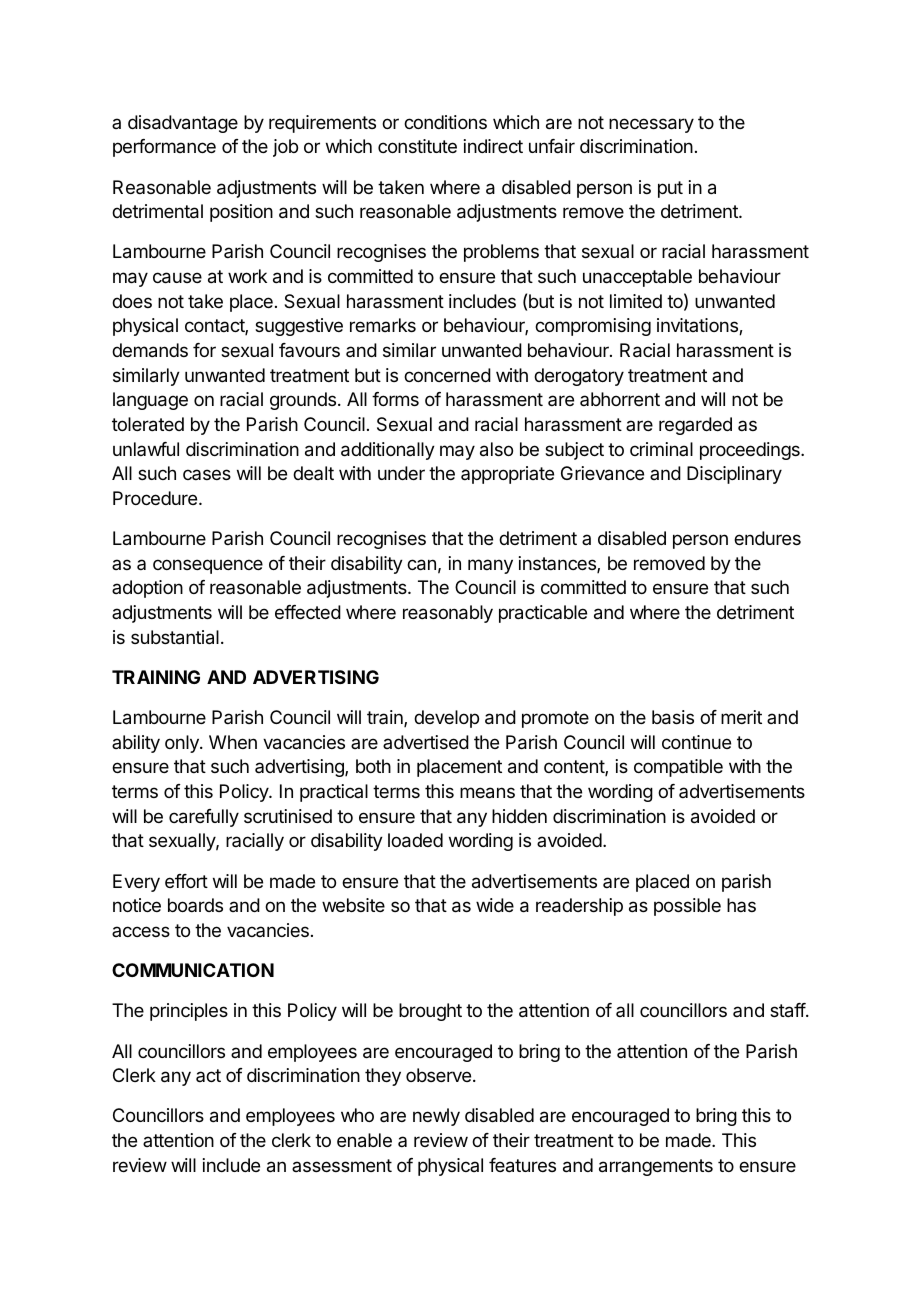  Describe the element at coordinates (493, 146) in the image. I see `indirect` at that location.
